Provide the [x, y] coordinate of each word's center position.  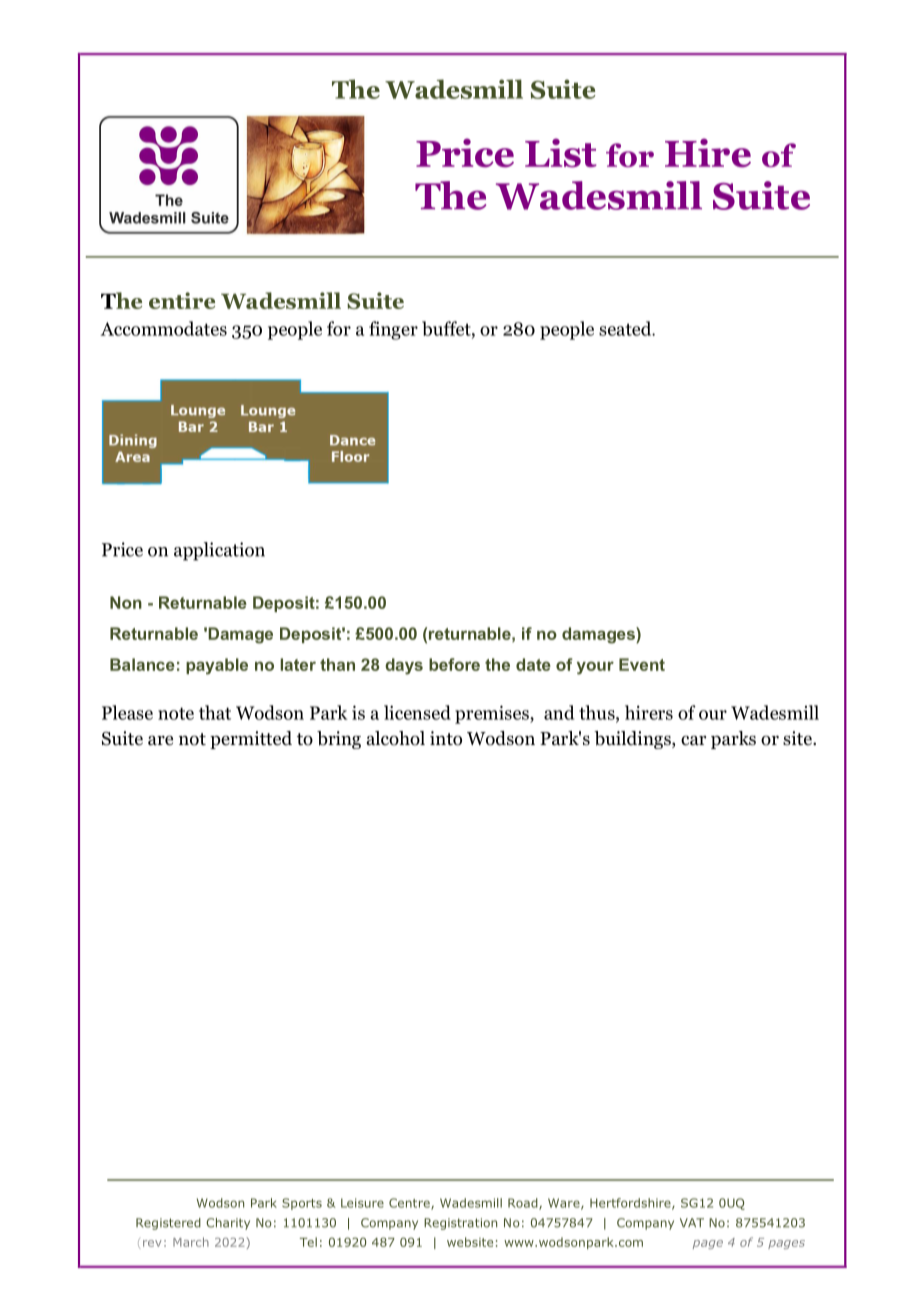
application [219, 551]
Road [524, 1204]
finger [393, 330]
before [454, 664]
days [404, 666]
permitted [251, 740]
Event [642, 664]
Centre [410, 1204]
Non [126, 602]
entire [182, 300]
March [191, 1242]
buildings [633, 740]
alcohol [396, 738]
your [595, 668]
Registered [168, 1224]
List [561, 153]
